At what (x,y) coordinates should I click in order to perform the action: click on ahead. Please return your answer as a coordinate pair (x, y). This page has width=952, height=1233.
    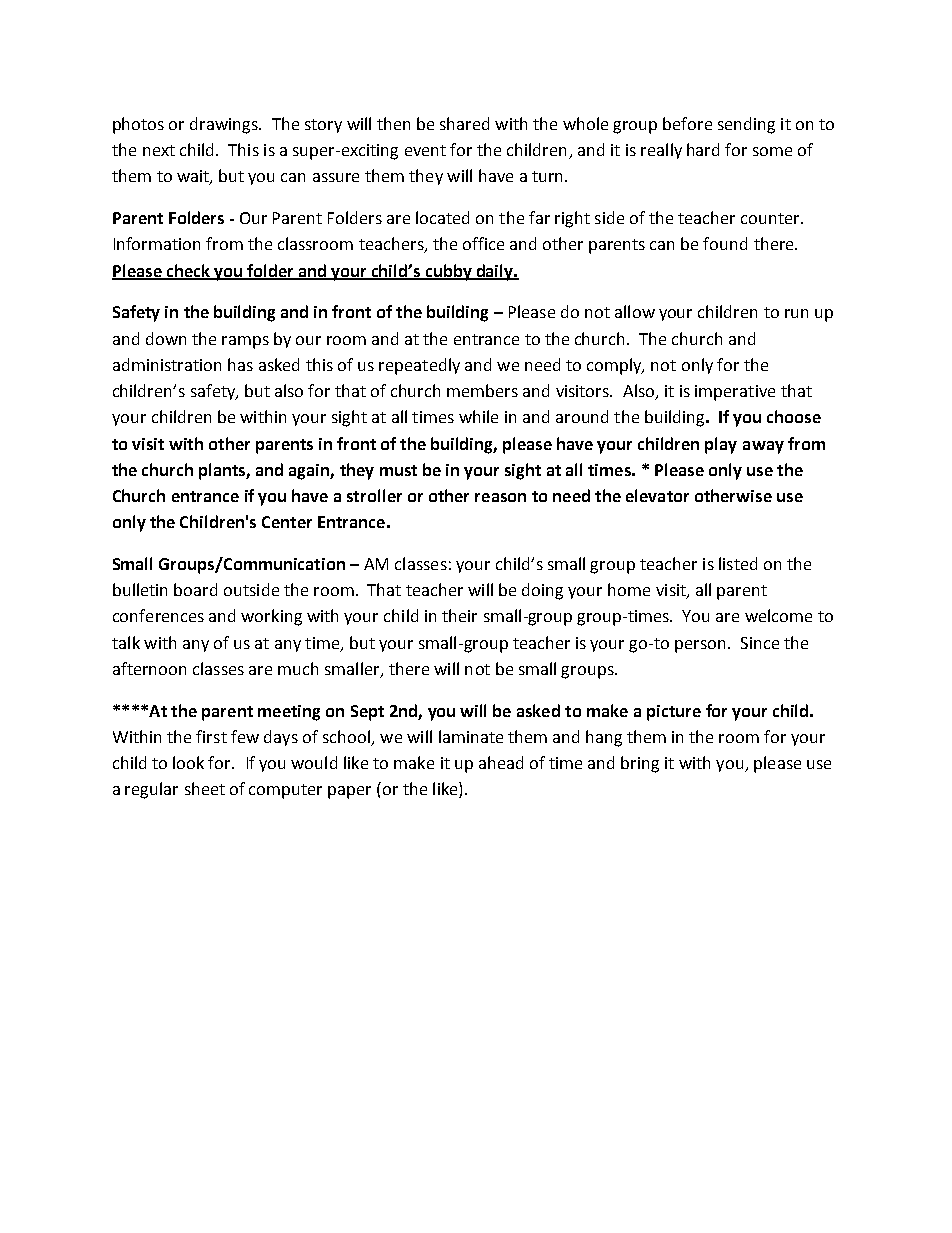
    Looking at the image, I should click on (501, 762).
